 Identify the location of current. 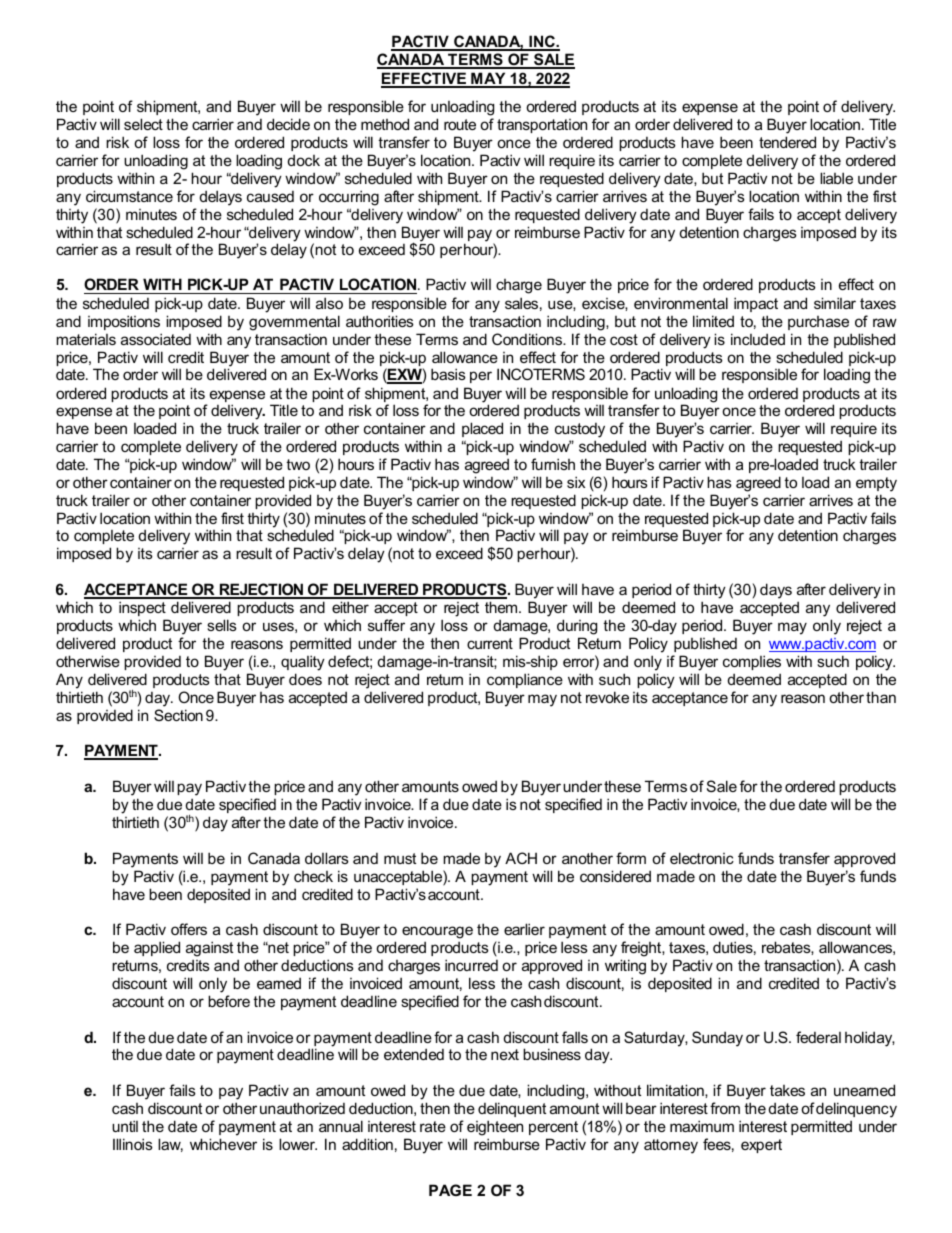
(490, 643).
